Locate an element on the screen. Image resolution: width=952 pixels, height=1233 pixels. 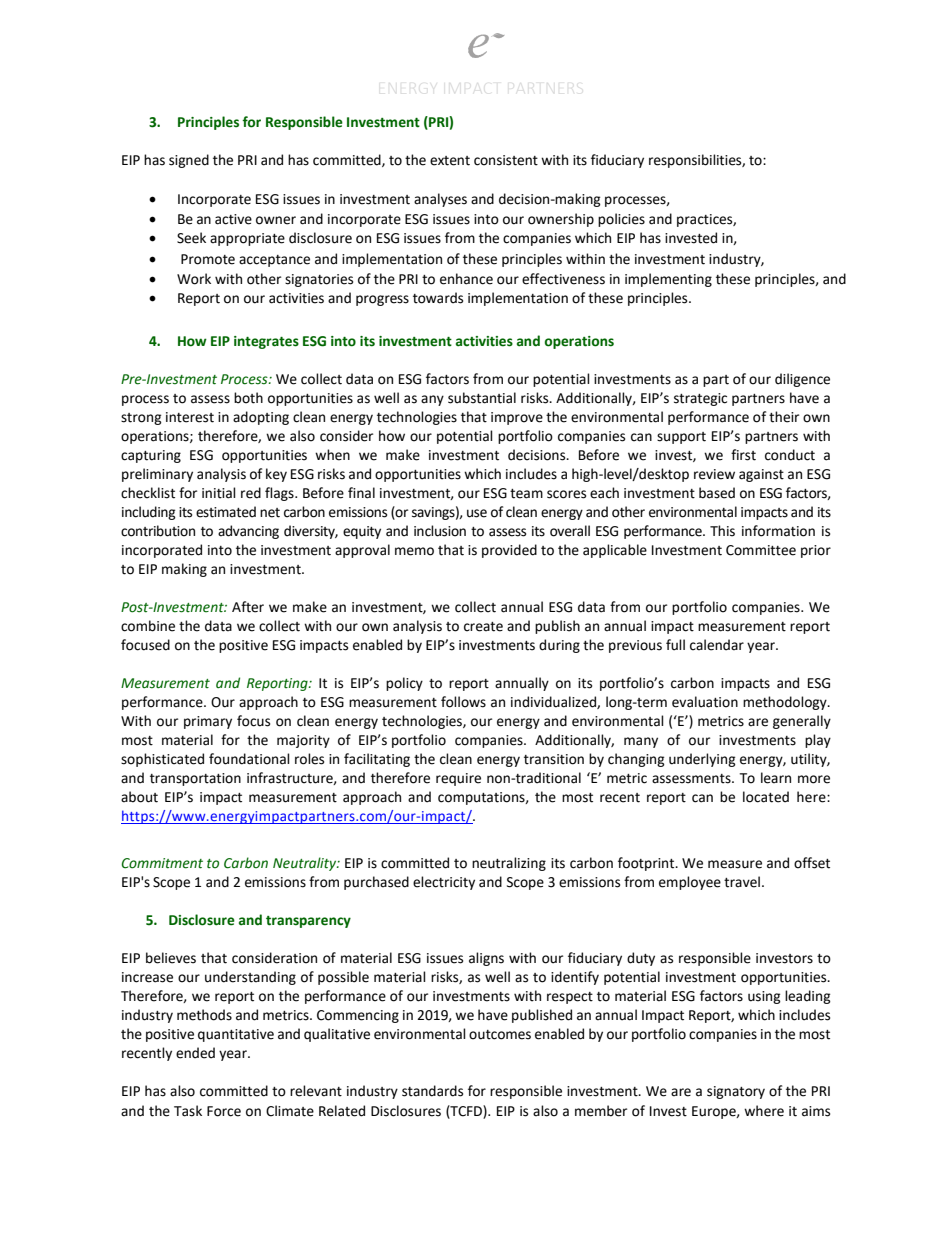
team is located at coordinates (526, 494).
